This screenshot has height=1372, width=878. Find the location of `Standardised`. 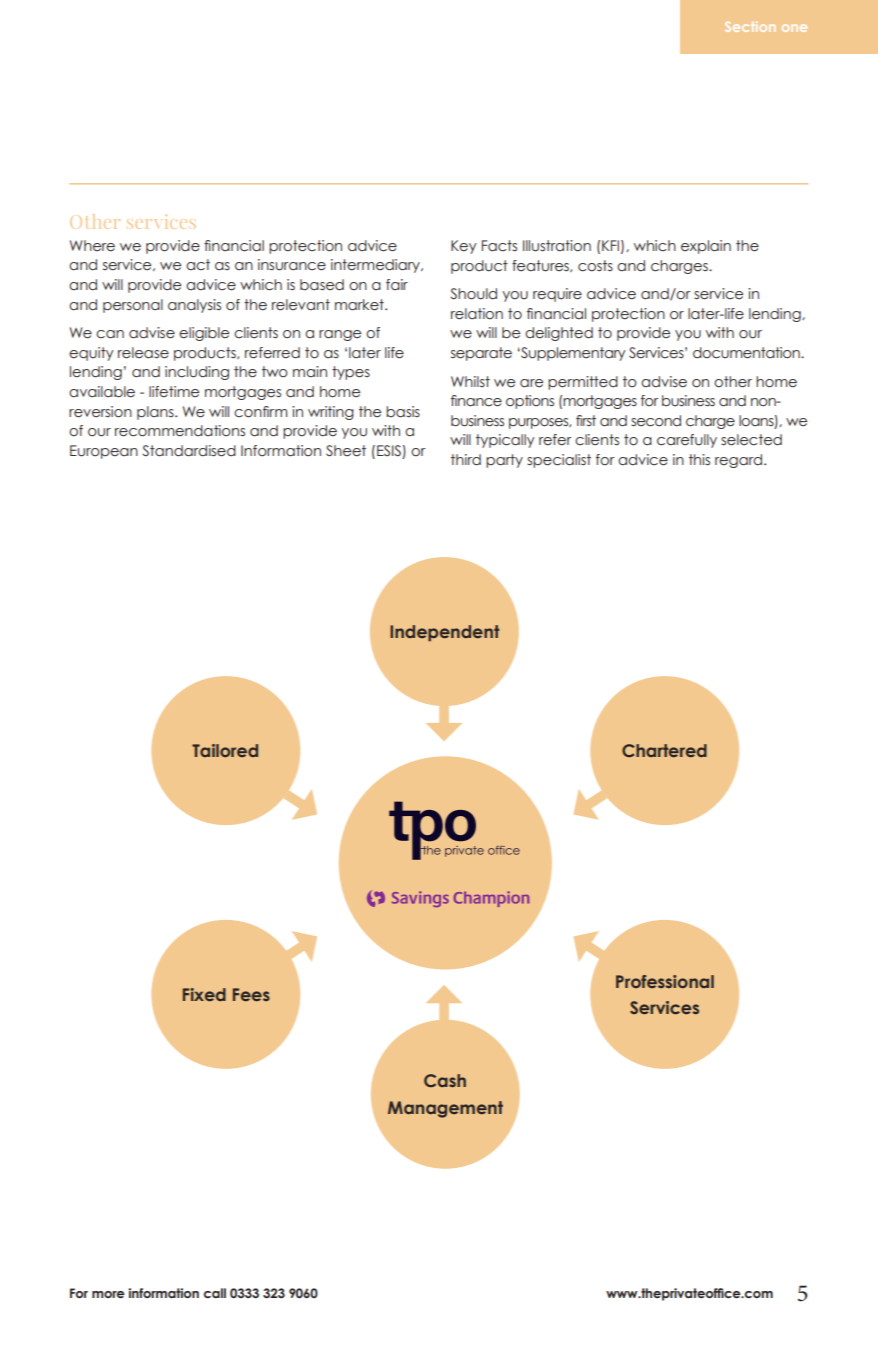

Standardised is located at coordinates (189, 451).
